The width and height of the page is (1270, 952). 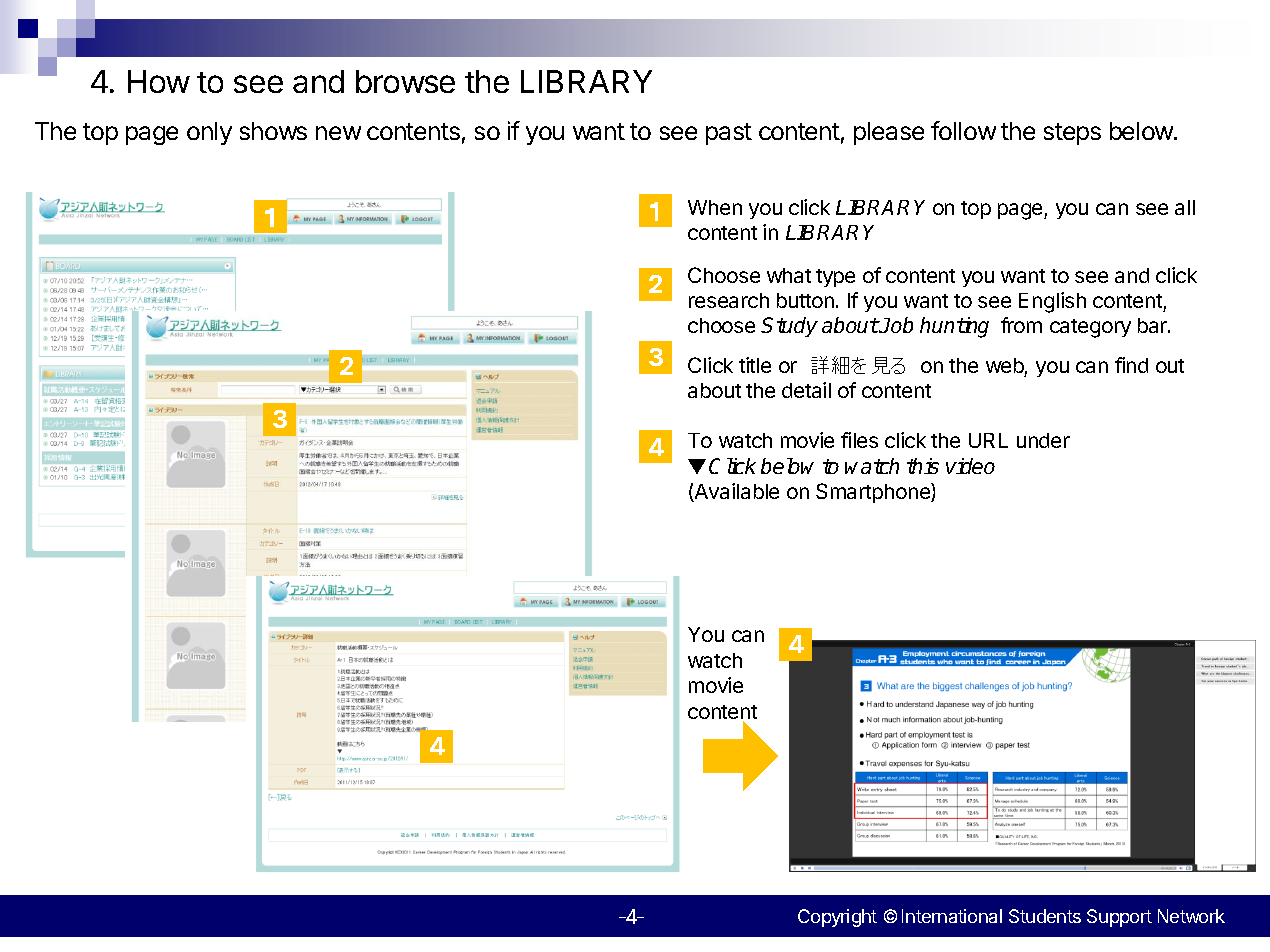 What do you see at coordinates (1072, 134) in the page?
I see `steps` at bounding box center [1072, 134].
